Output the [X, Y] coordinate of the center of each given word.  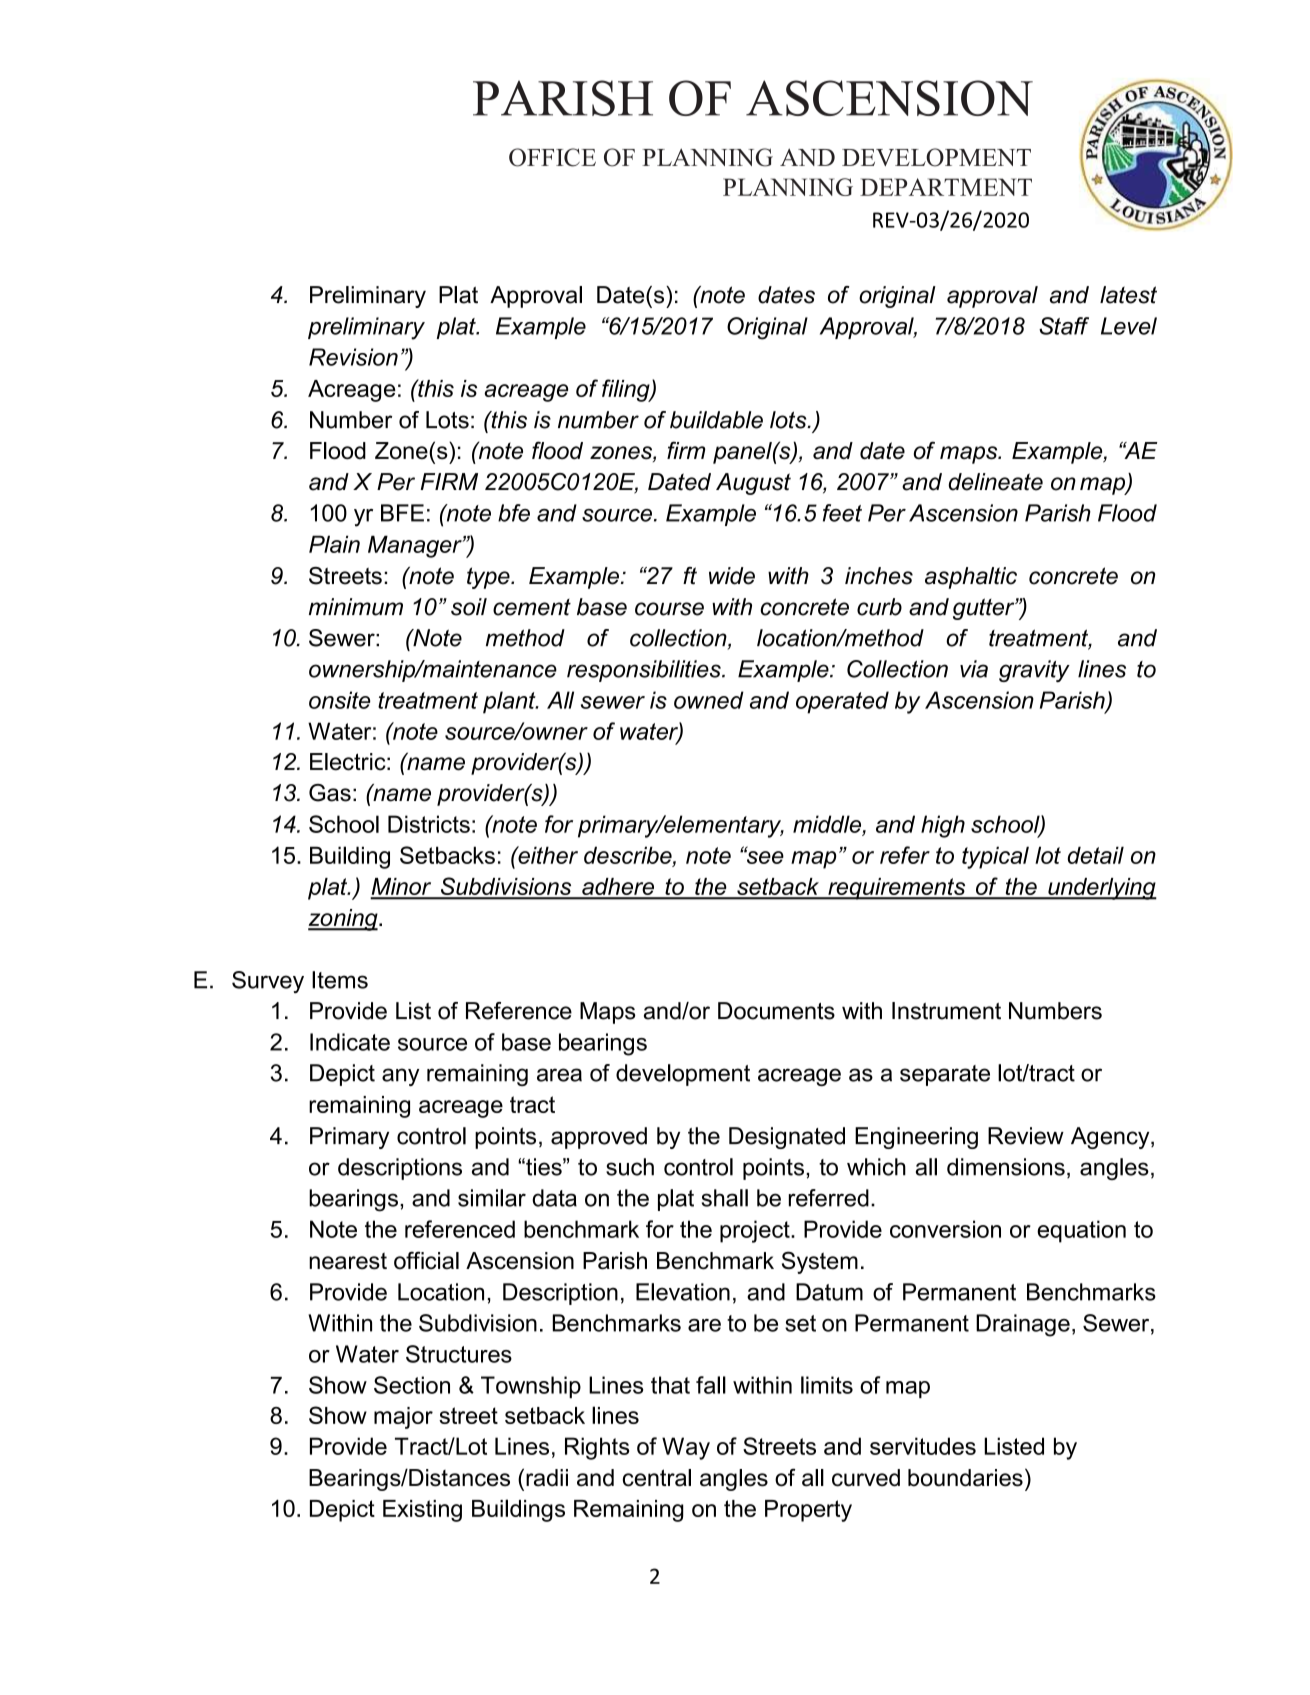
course [669, 609]
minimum [356, 607]
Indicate [350, 1042]
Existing [422, 1511]
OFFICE [552, 157]
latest [1128, 295]
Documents [776, 1011]
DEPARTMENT [946, 187]
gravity [1034, 671]
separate [945, 1075]
